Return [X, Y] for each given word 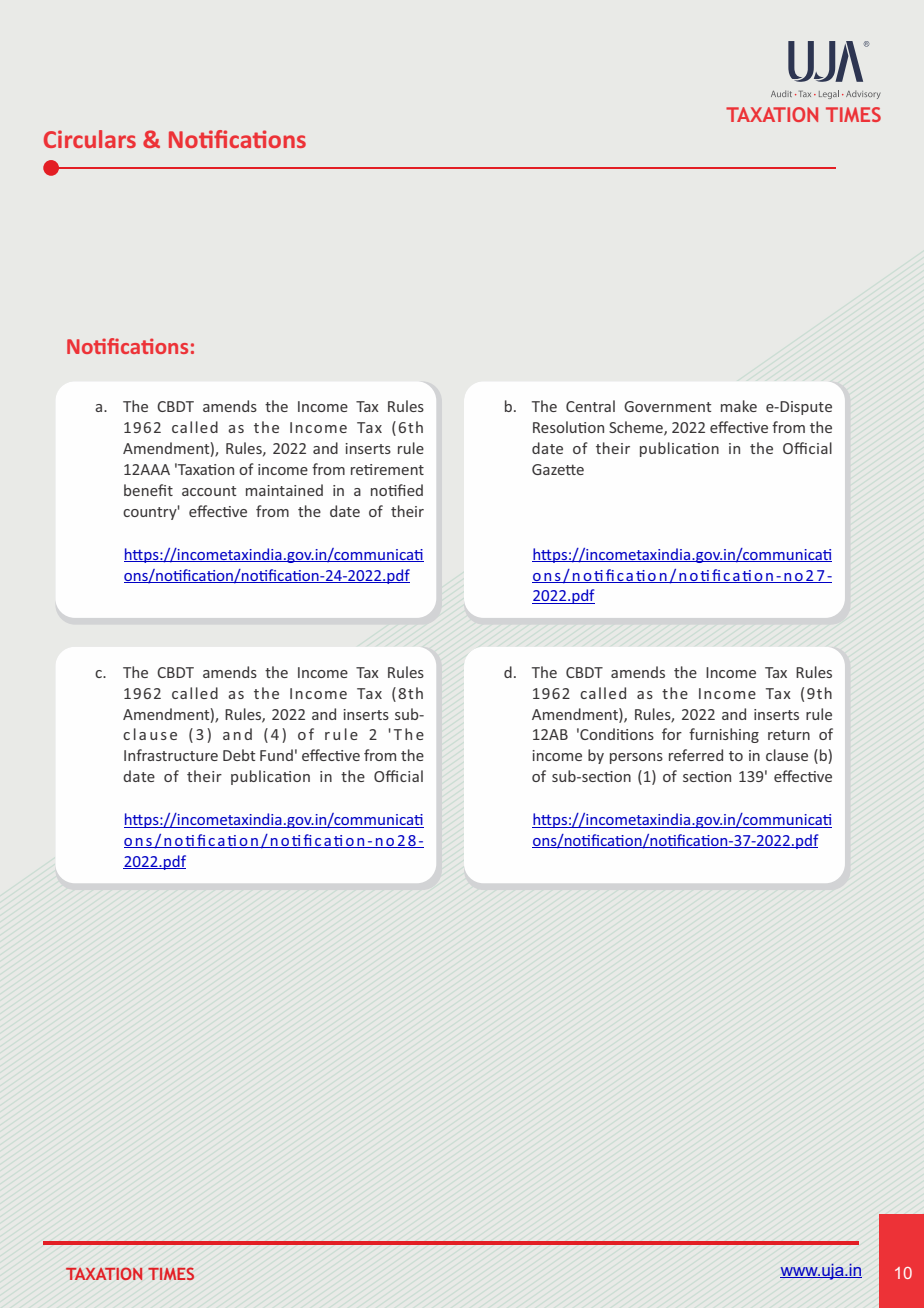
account [209, 491]
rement [399, 470]
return [789, 735]
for [672, 734]
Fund [276, 755]
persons [636, 758]
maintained [284, 490]
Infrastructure [171, 755]
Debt [239, 755]
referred [696, 755]
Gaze [549, 469]
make [739, 406]
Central [590, 406]
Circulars [90, 139]
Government [667, 406]
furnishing [724, 735]
